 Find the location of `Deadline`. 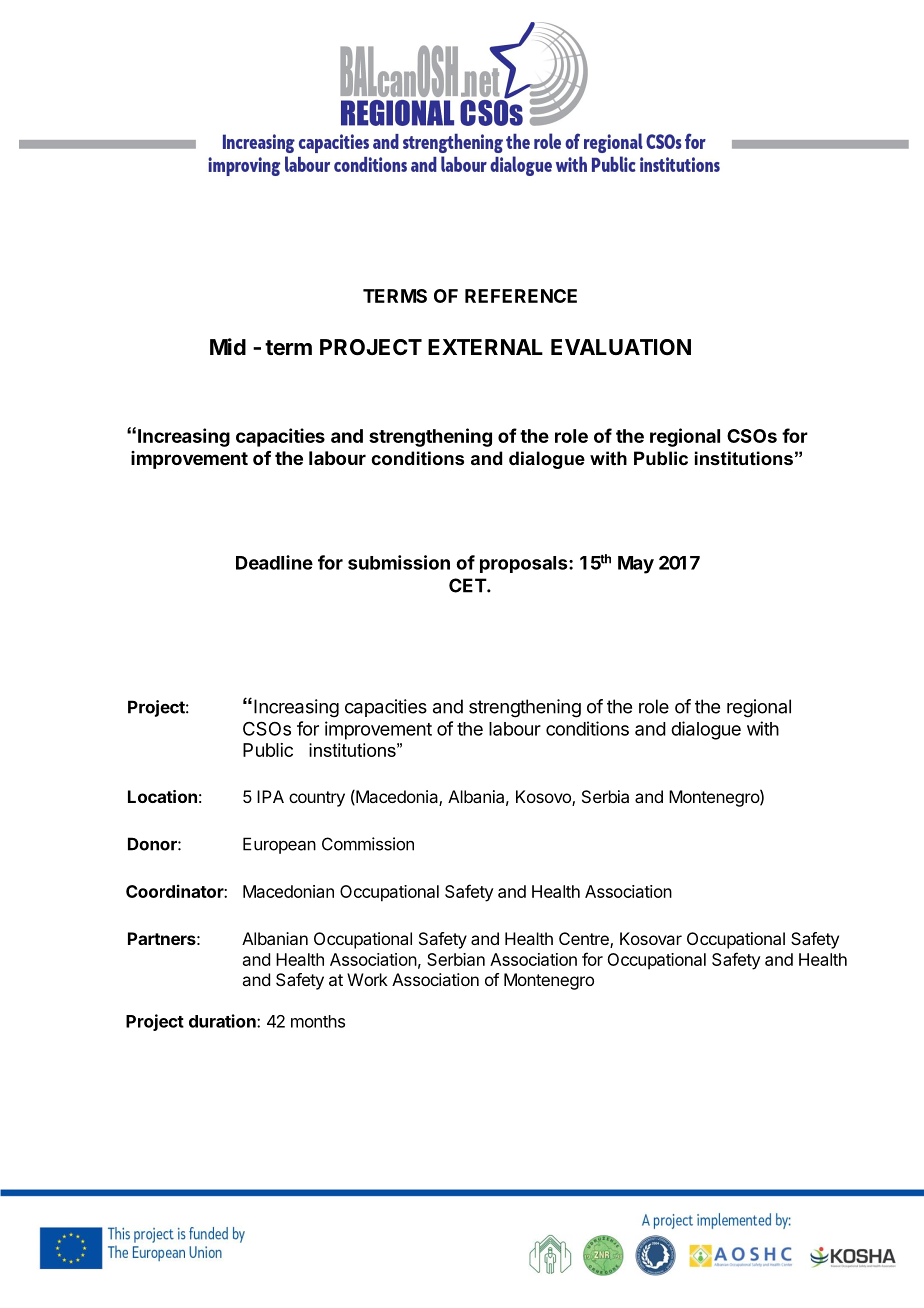

Deadline is located at coordinates (274, 562).
